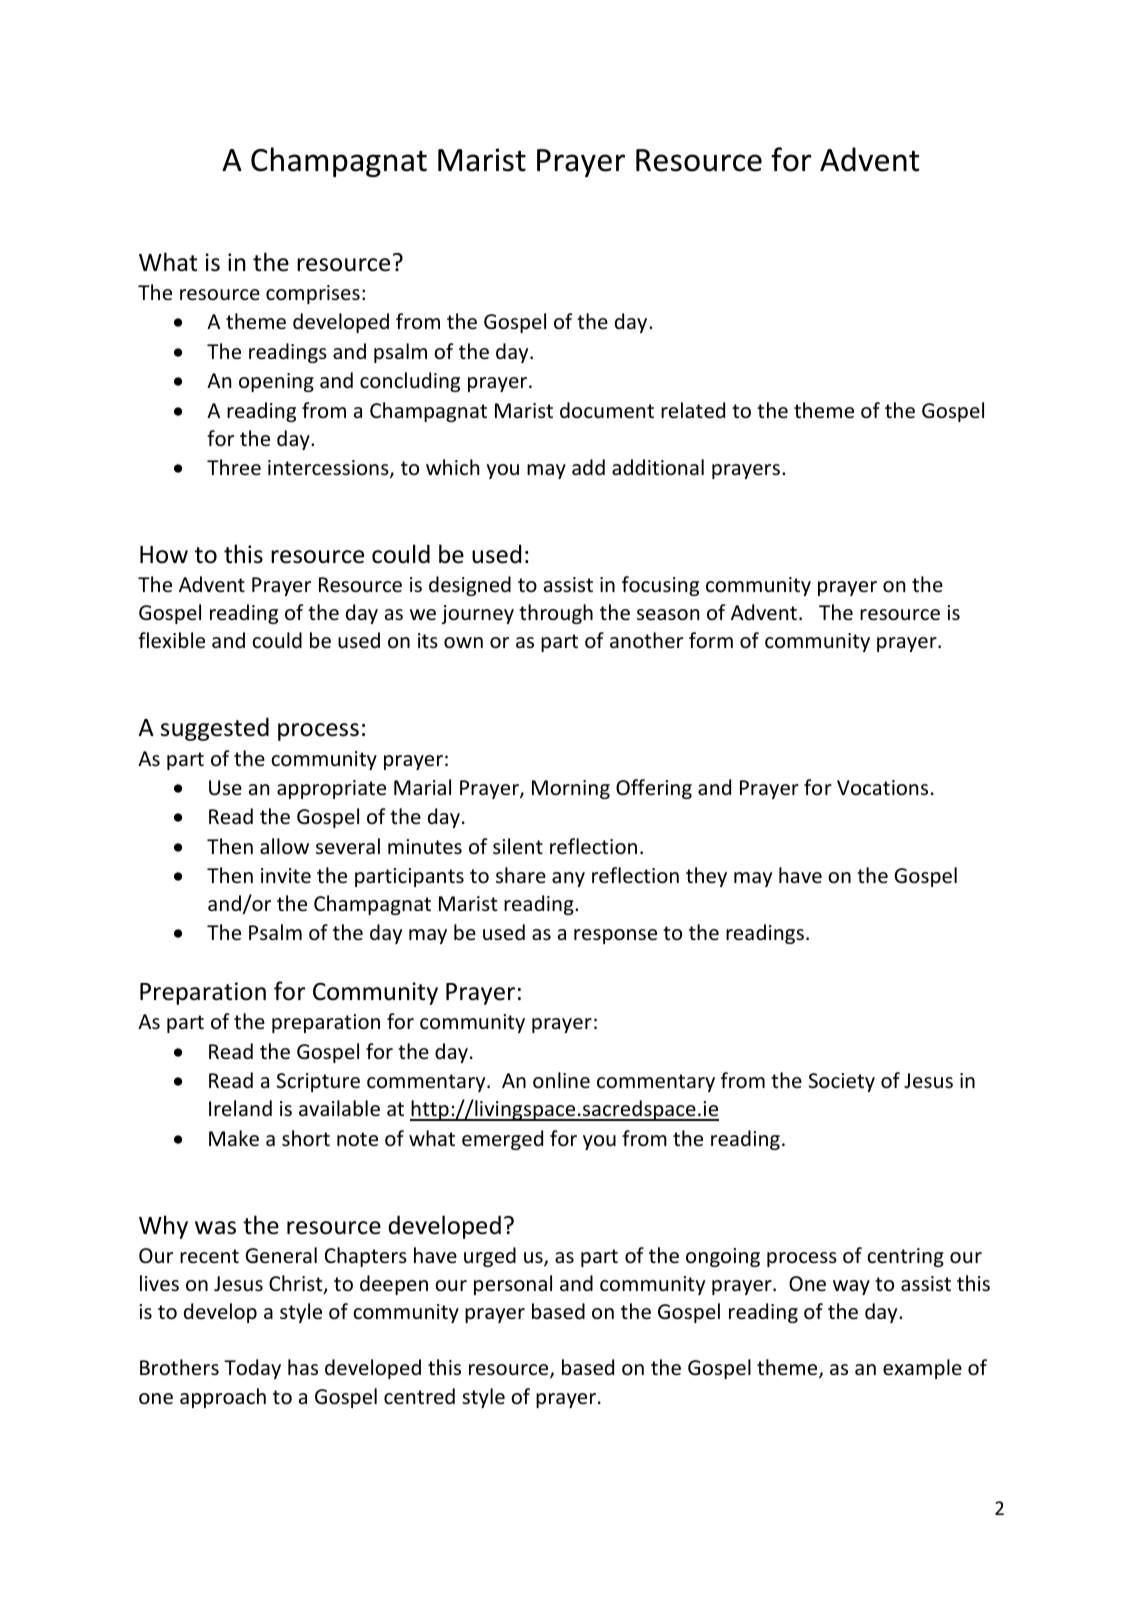 This page has width=1143, height=1616. Describe the element at coordinates (518, 846) in the page. I see `silent` at that location.
